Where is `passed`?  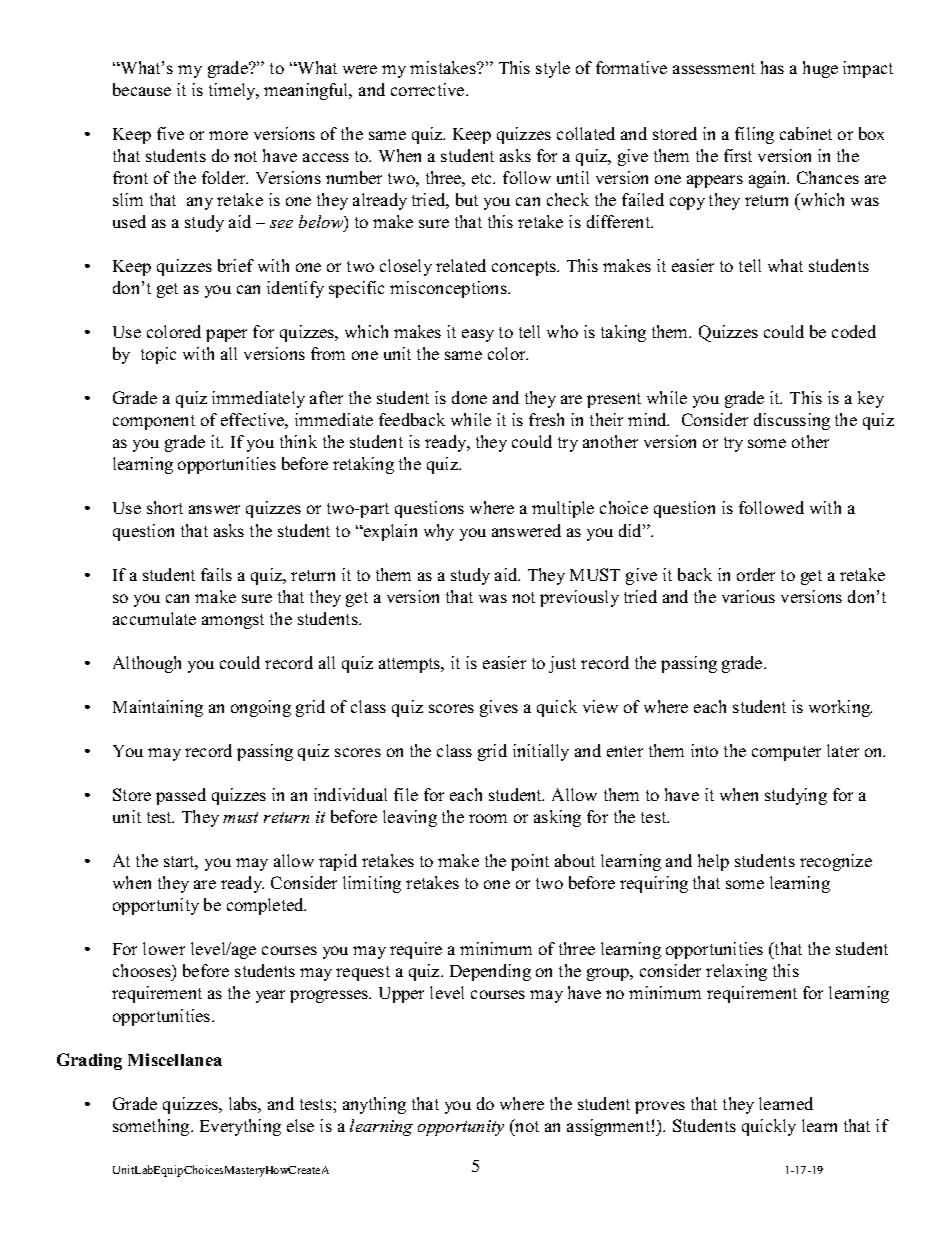
passed is located at coordinates (181, 796).
